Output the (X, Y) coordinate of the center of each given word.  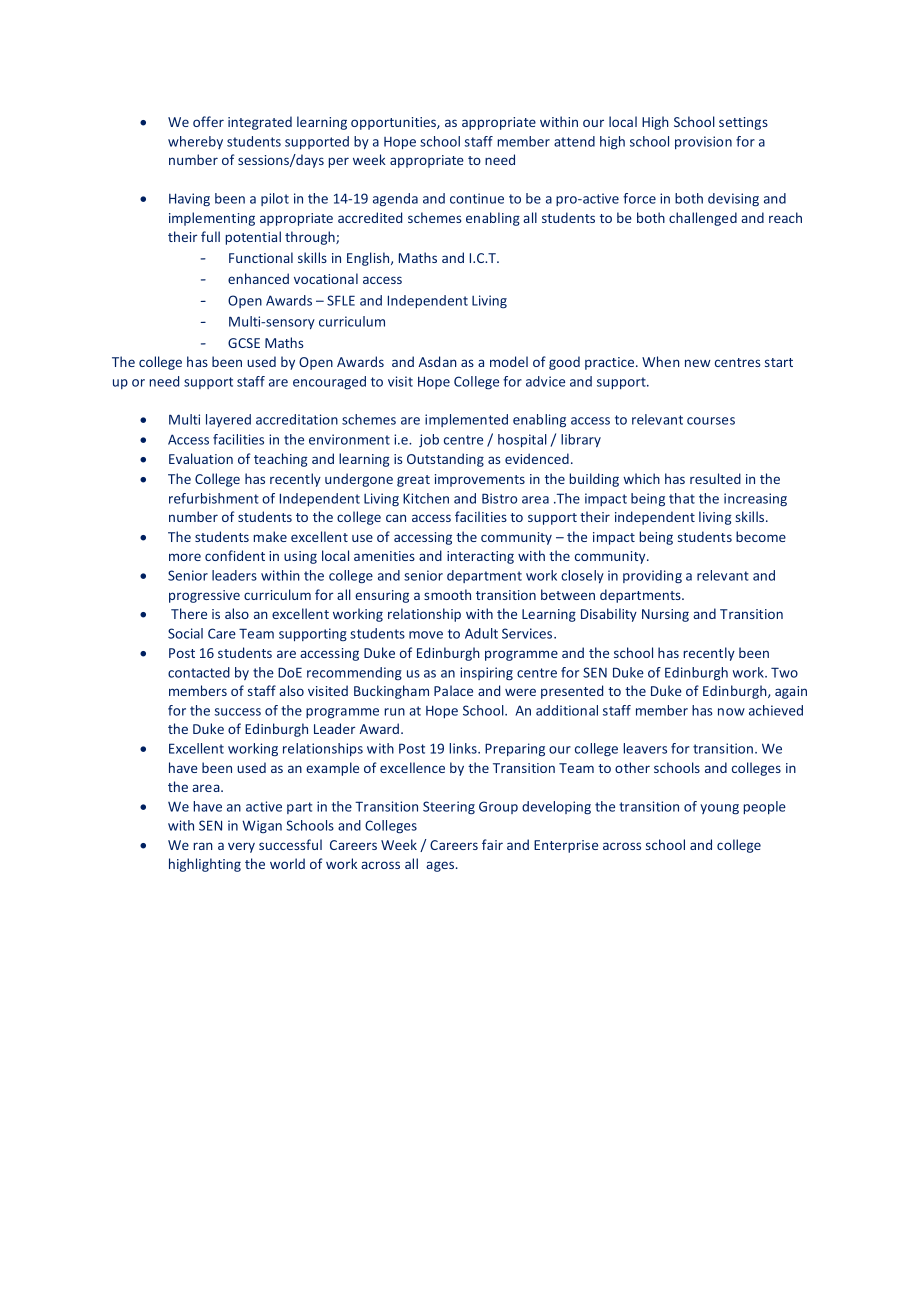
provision (703, 142)
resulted (715, 478)
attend (574, 141)
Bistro (499, 498)
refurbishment (214, 498)
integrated (260, 123)
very (241, 847)
